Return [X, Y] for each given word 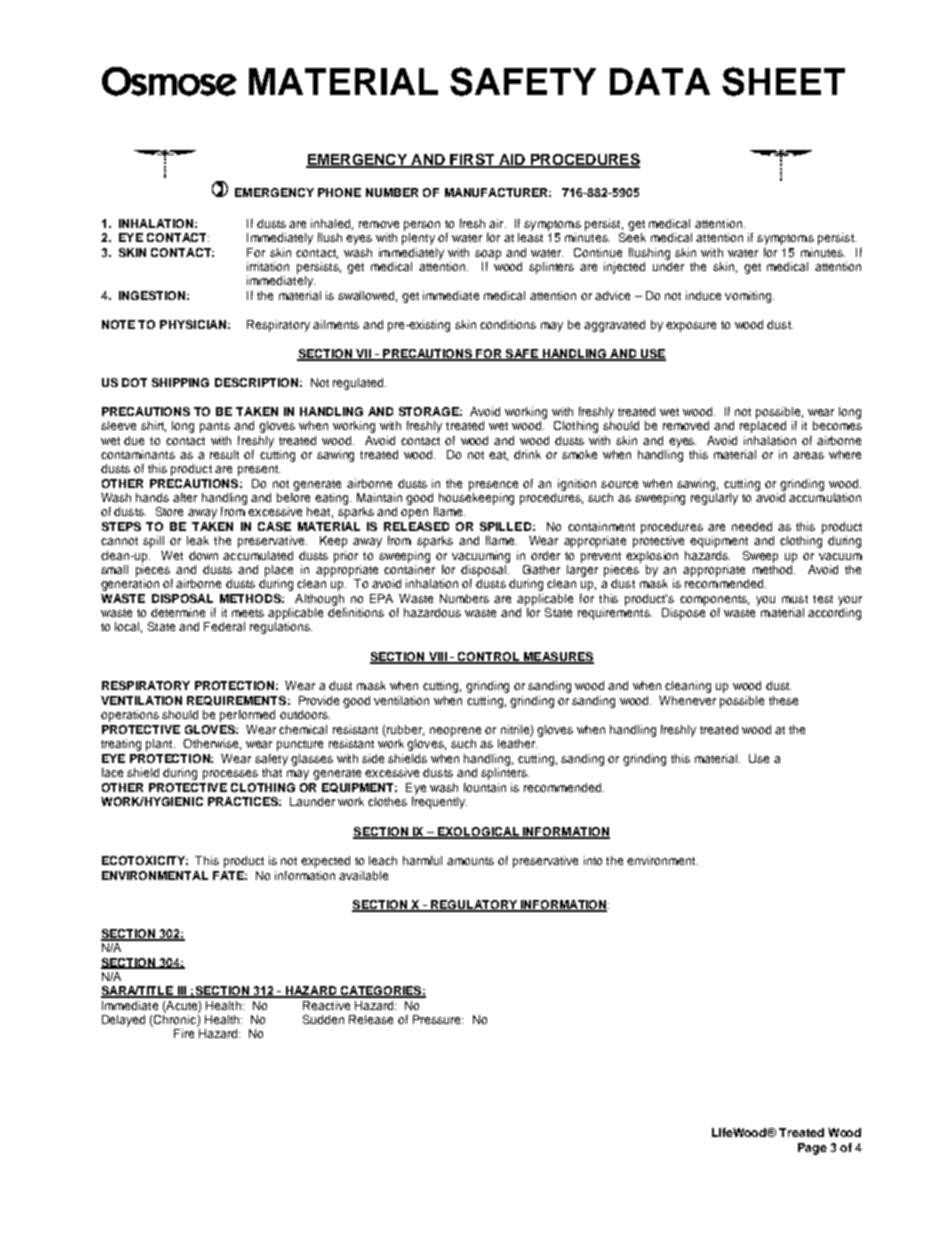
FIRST [472, 160]
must [795, 599]
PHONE [339, 192]
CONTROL [489, 657]
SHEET [783, 81]
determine [178, 612]
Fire [184, 1033]
